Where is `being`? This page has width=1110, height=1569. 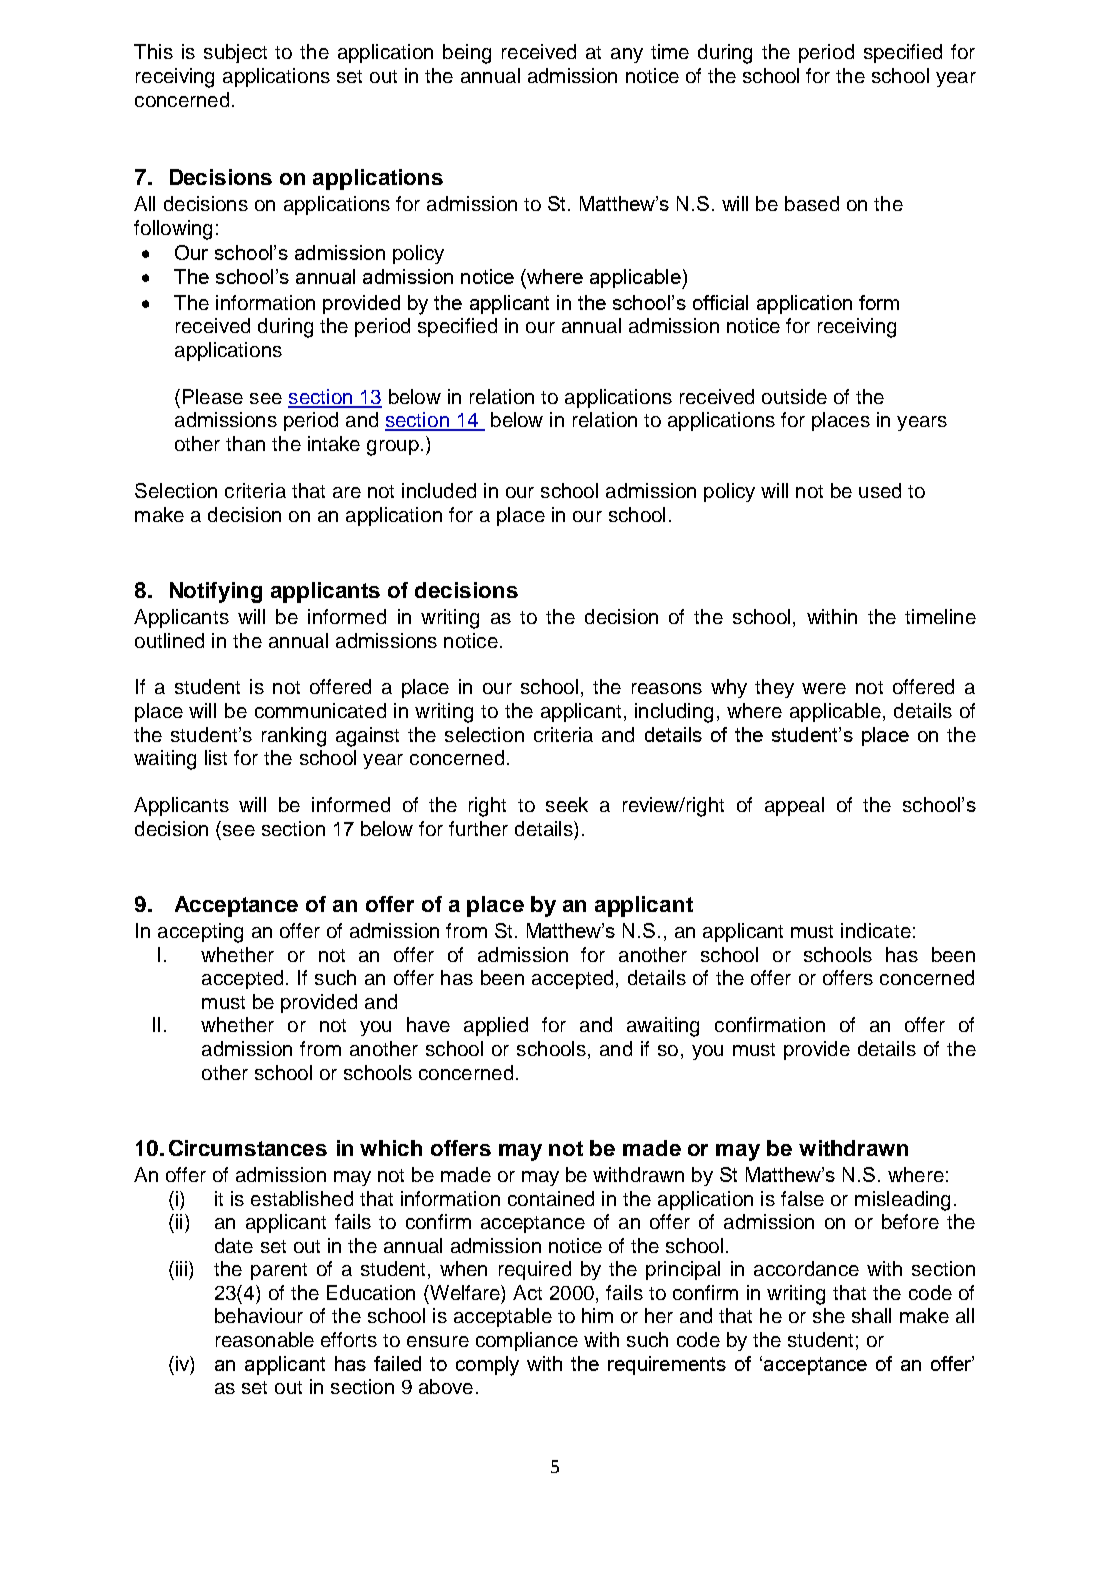
being is located at coordinates (467, 54).
